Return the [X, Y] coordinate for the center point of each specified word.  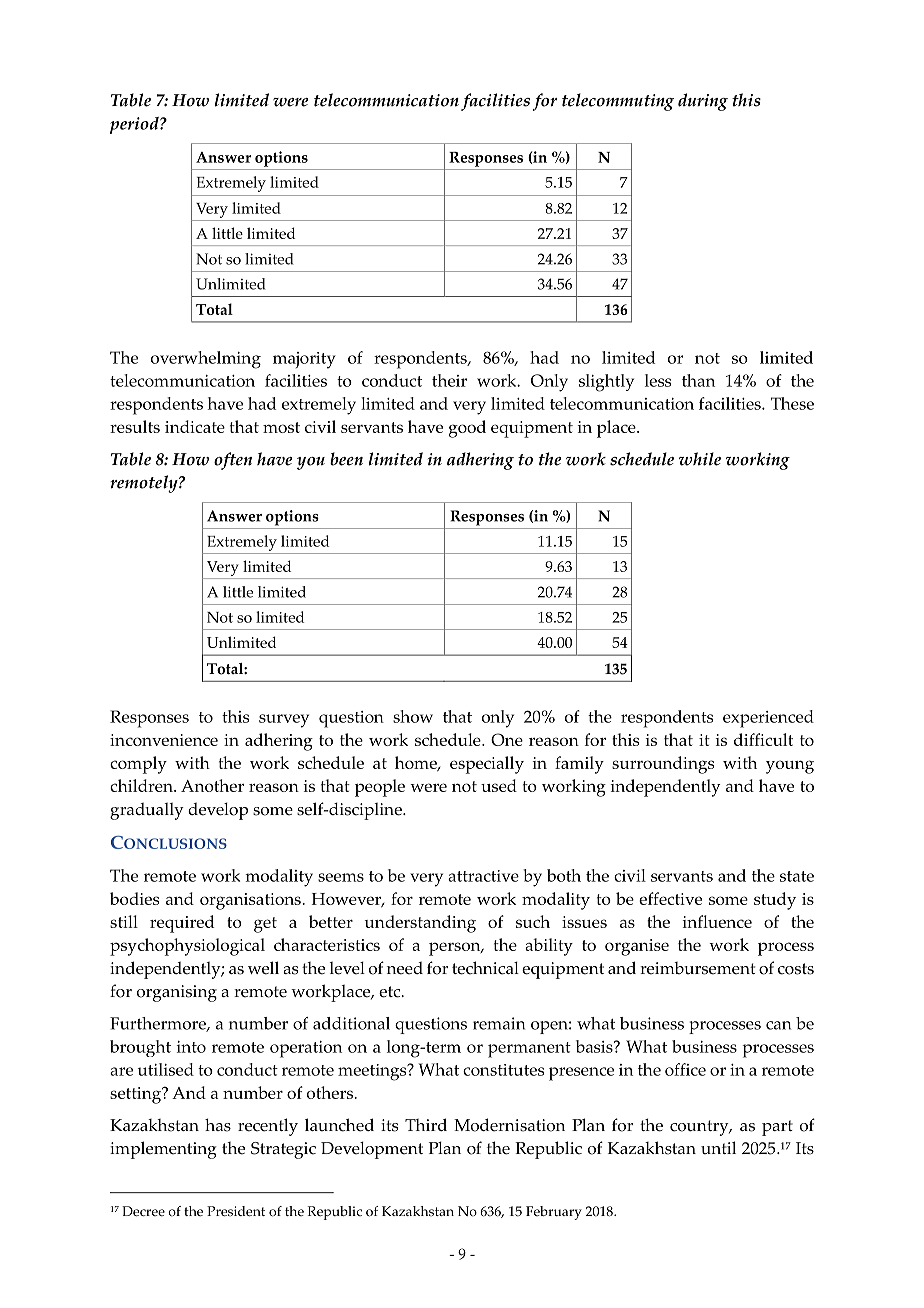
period [135, 125]
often [233, 461]
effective [670, 898]
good [467, 429]
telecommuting [618, 102]
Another [212, 785]
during [703, 102]
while [700, 459]
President [236, 1211]
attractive [483, 876]
